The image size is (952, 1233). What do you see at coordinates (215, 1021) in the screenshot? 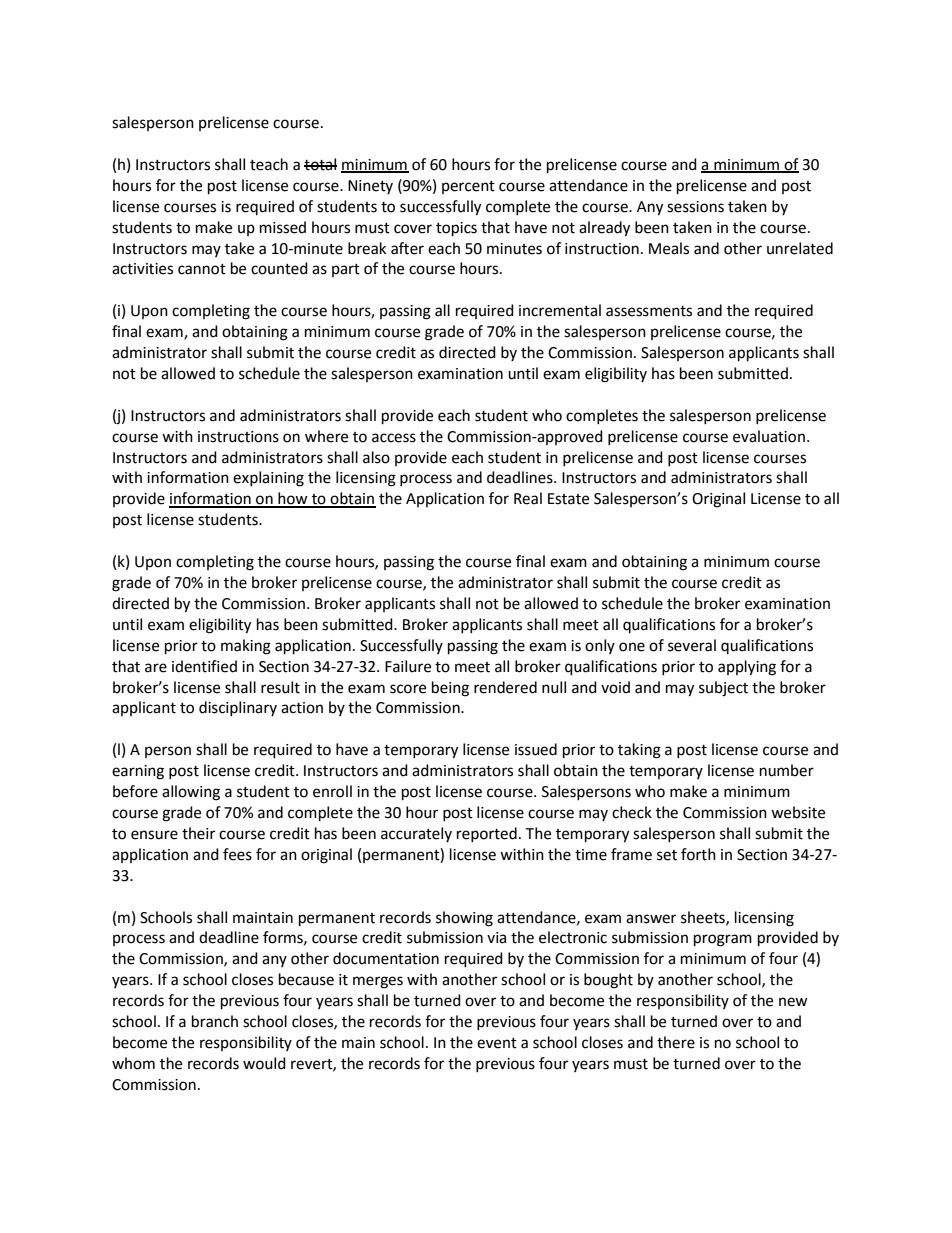
I see `branch` at bounding box center [215, 1021].
